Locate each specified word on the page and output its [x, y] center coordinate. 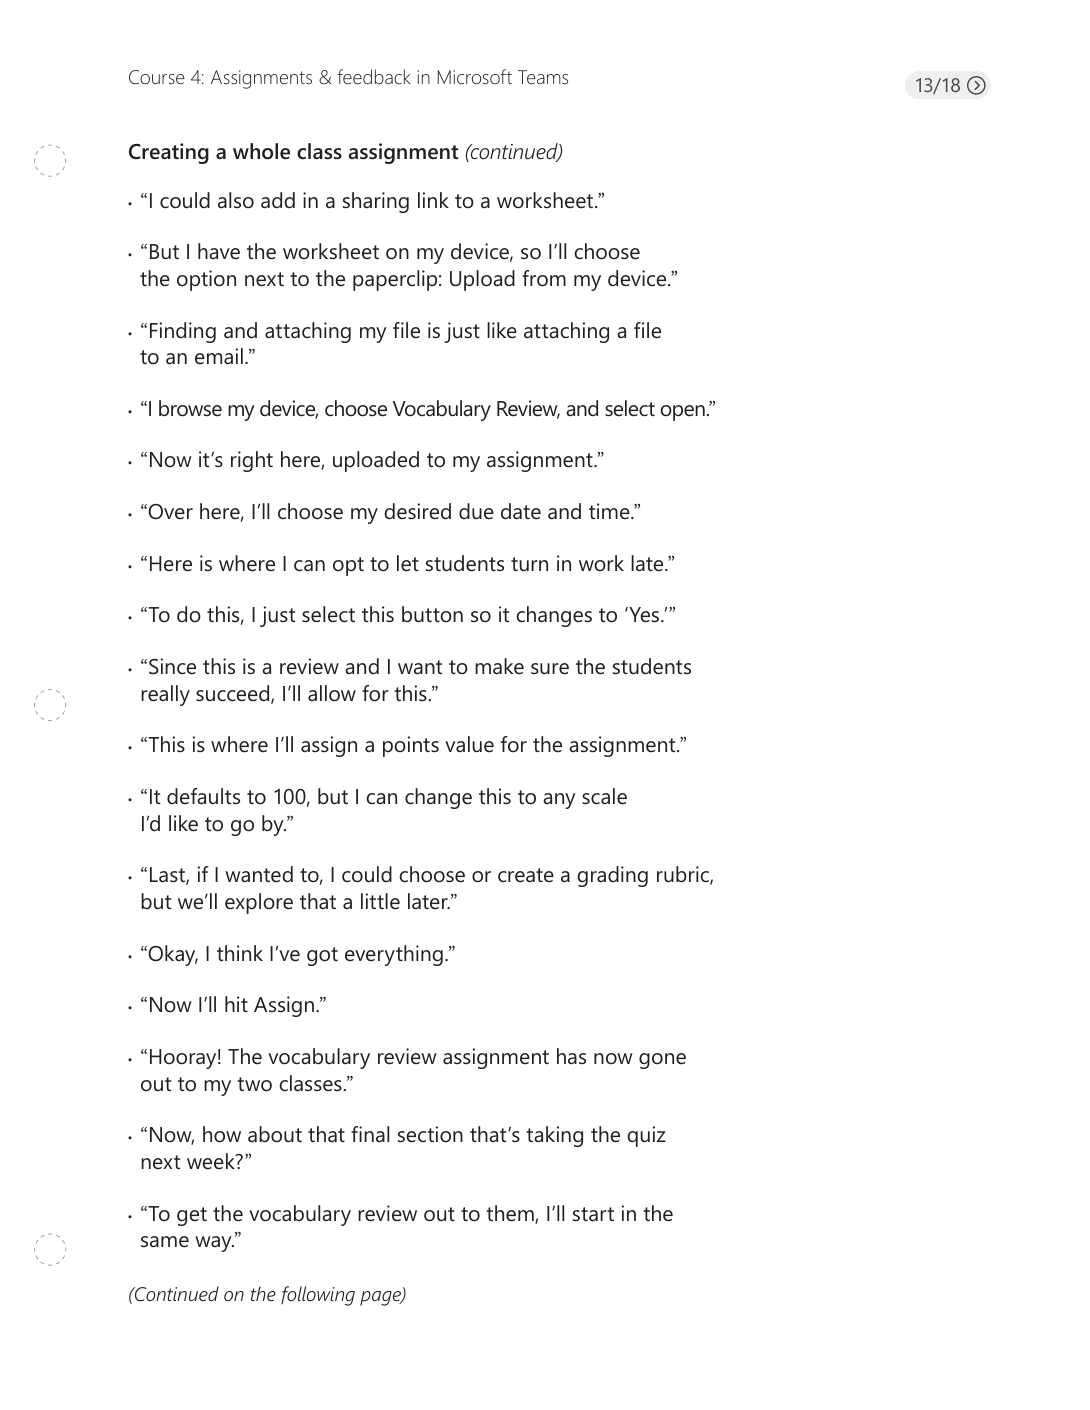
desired [417, 511]
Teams [543, 77]
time [610, 511]
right [252, 461]
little [380, 901]
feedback [374, 77]
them [511, 1214]
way [214, 1244]
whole [261, 151]
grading [612, 876]
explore [259, 903]
